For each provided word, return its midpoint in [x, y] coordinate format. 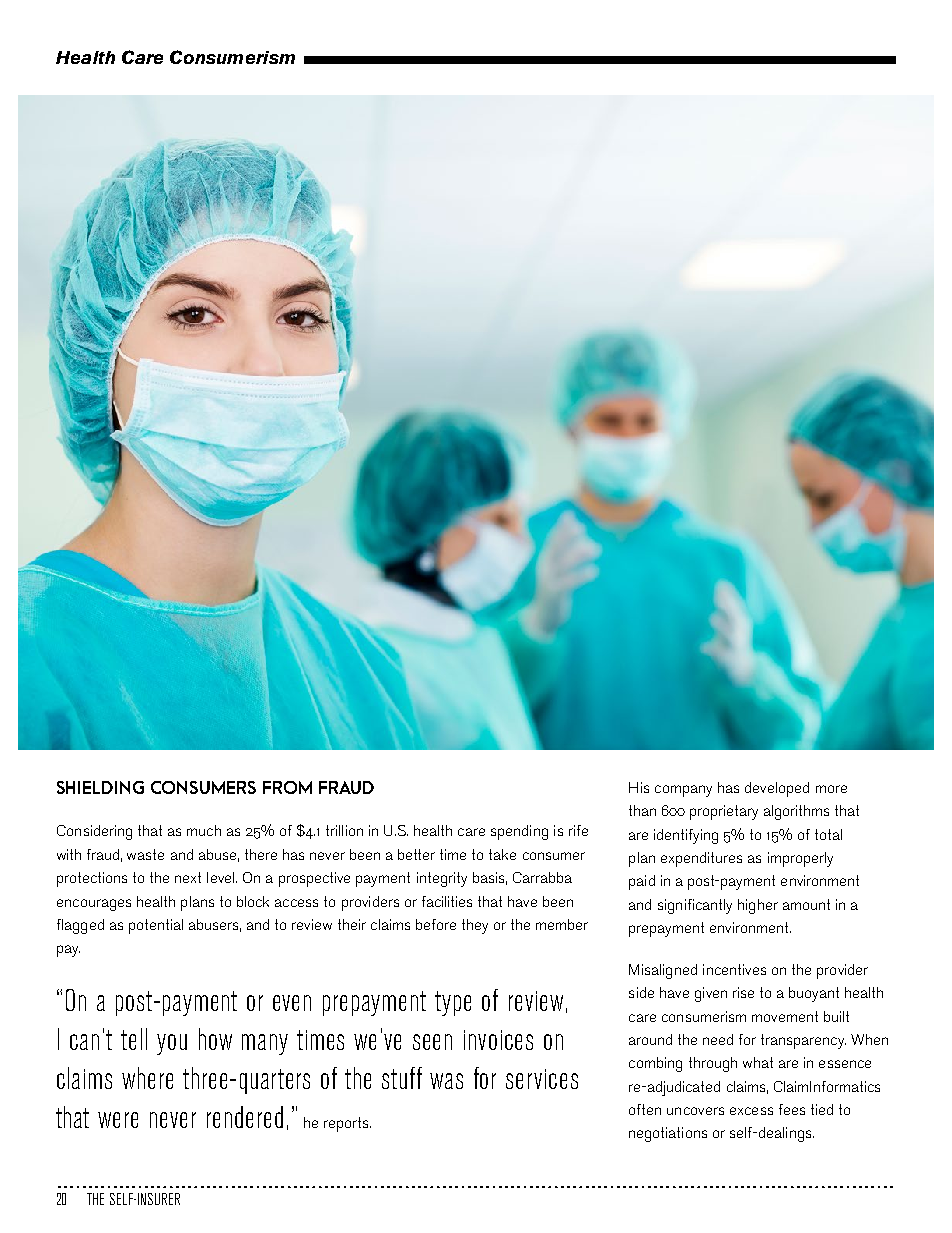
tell [134, 1039]
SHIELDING [100, 787]
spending [519, 832]
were [118, 1120]
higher [758, 906]
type [453, 1003]
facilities [447, 901]
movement [785, 1016]
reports [347, 1124]
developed [777, 789]
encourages [94, 905]
